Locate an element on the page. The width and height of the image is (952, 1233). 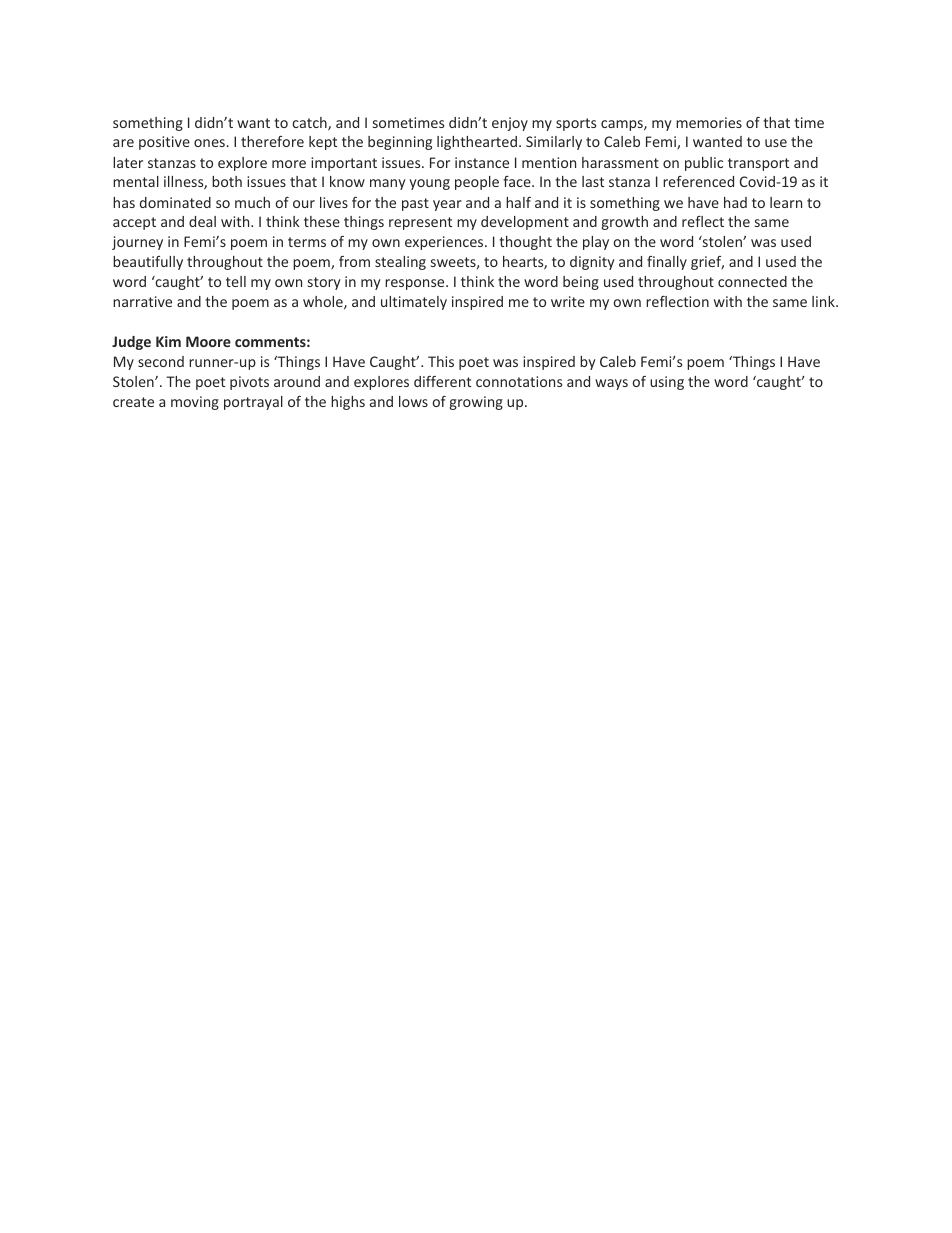
moving is located at coordinates (195, 403).
